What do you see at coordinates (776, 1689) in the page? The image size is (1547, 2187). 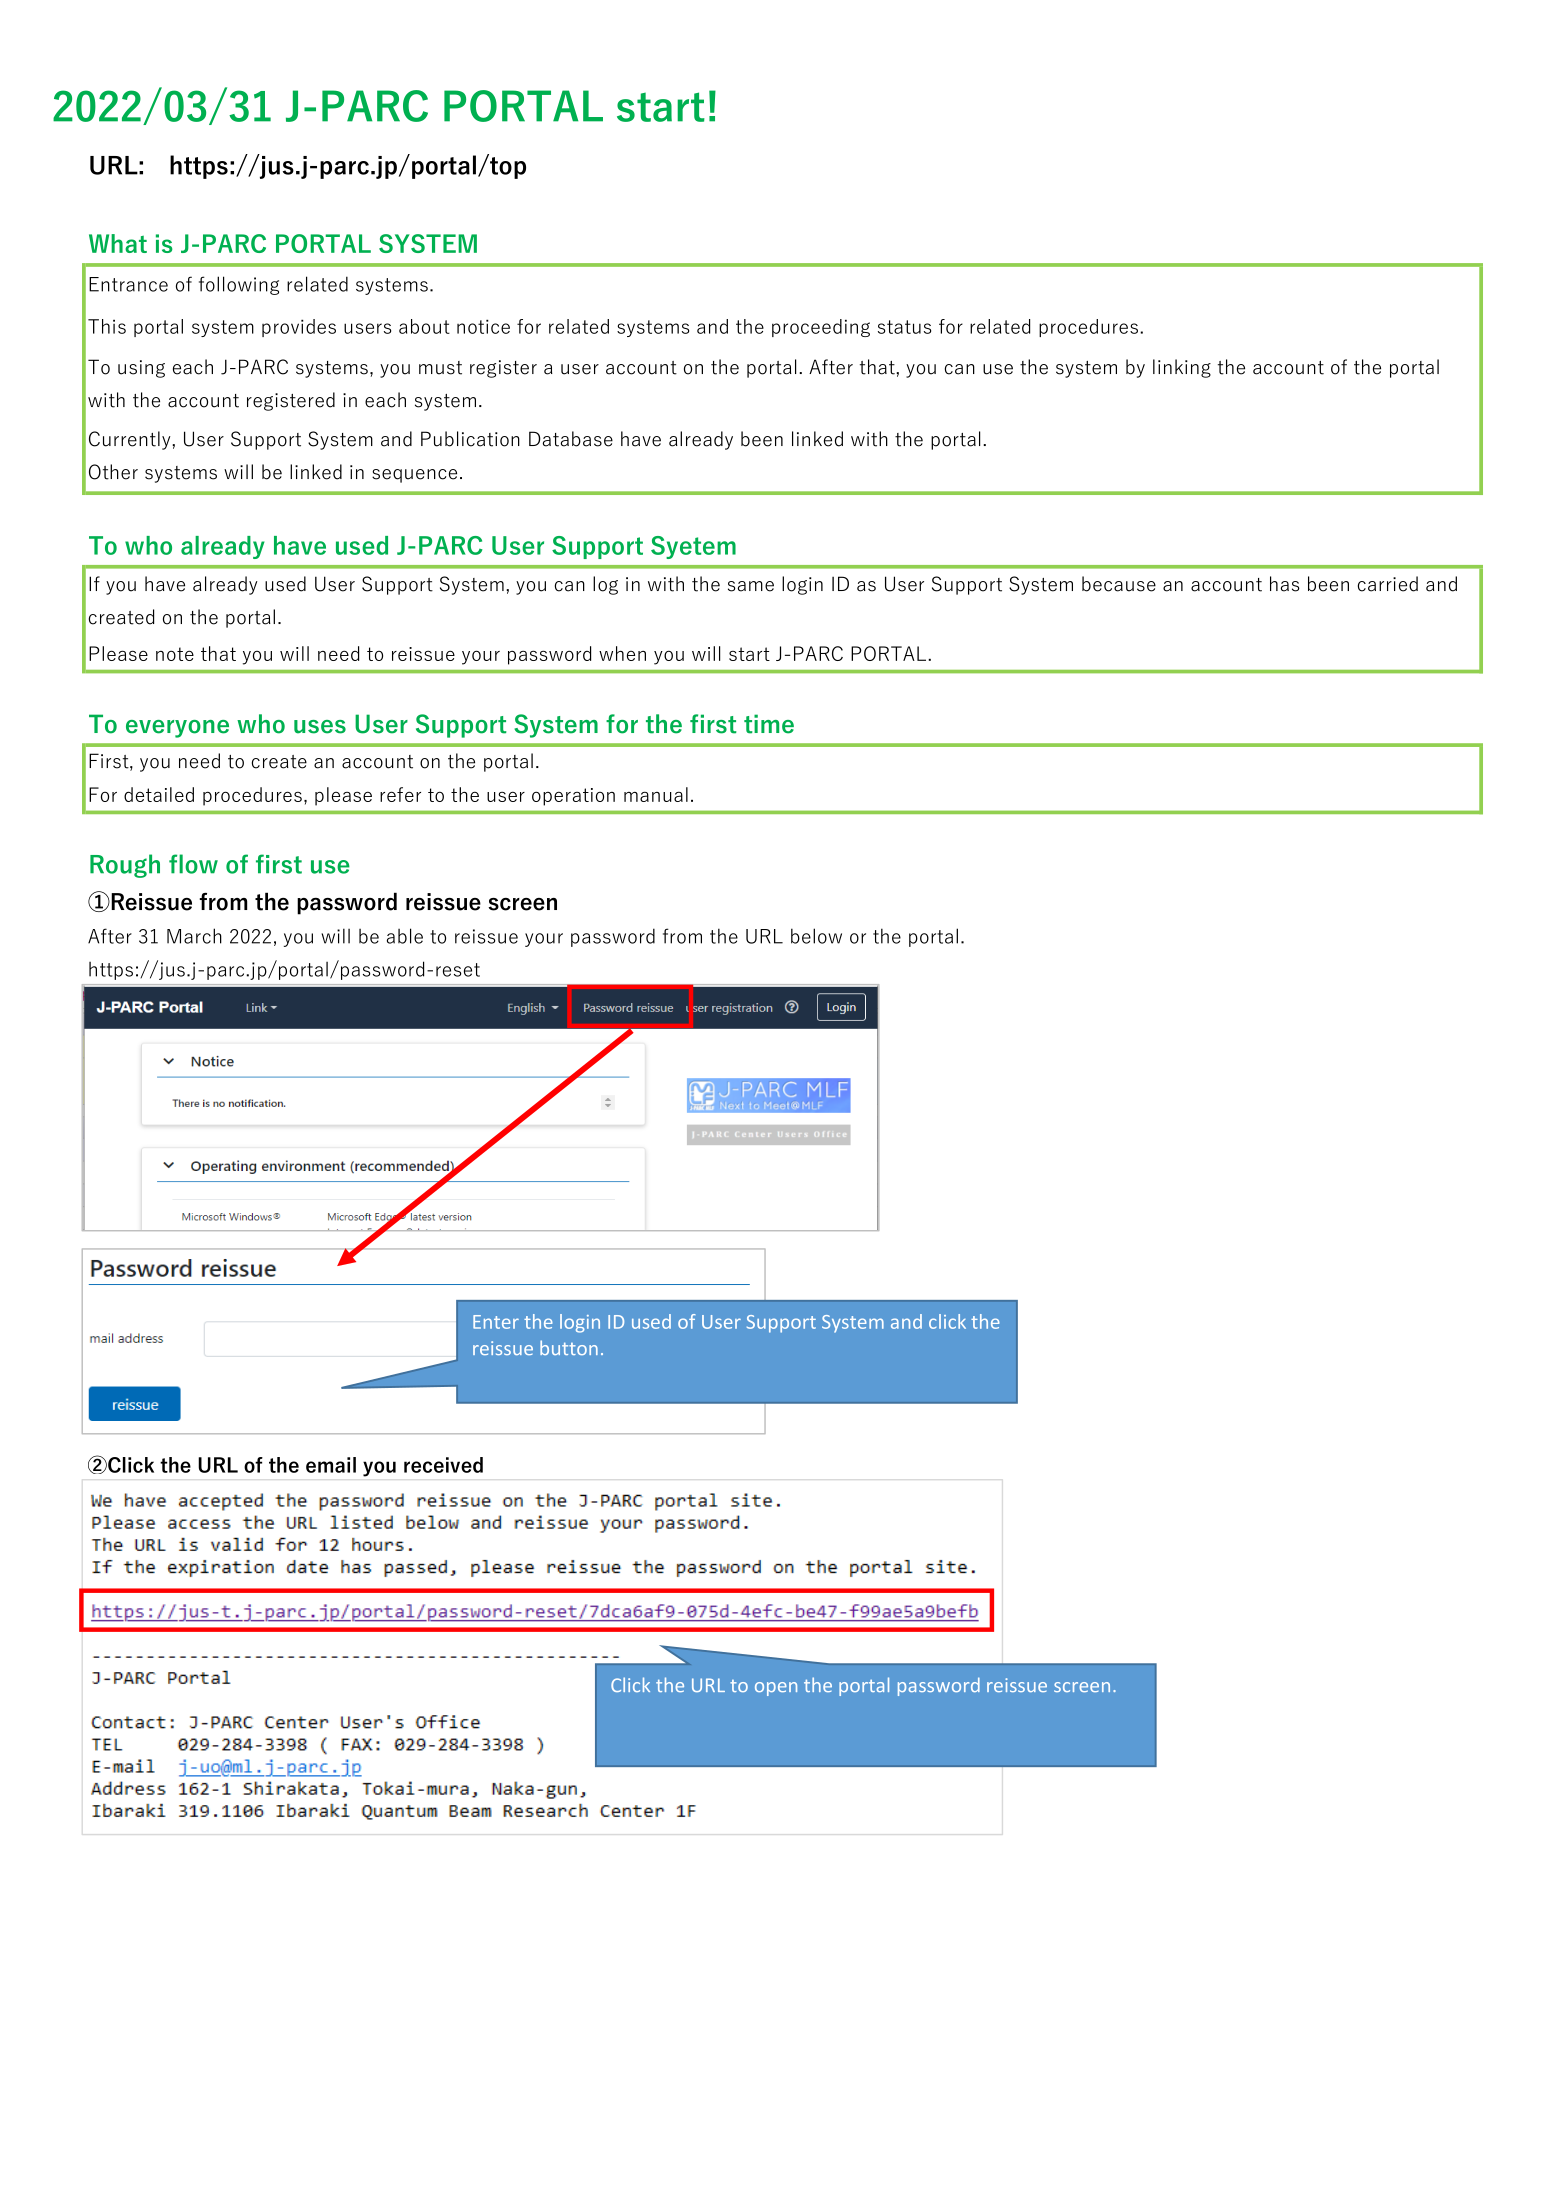 I see `open` at bounding box center [776, 1689].
